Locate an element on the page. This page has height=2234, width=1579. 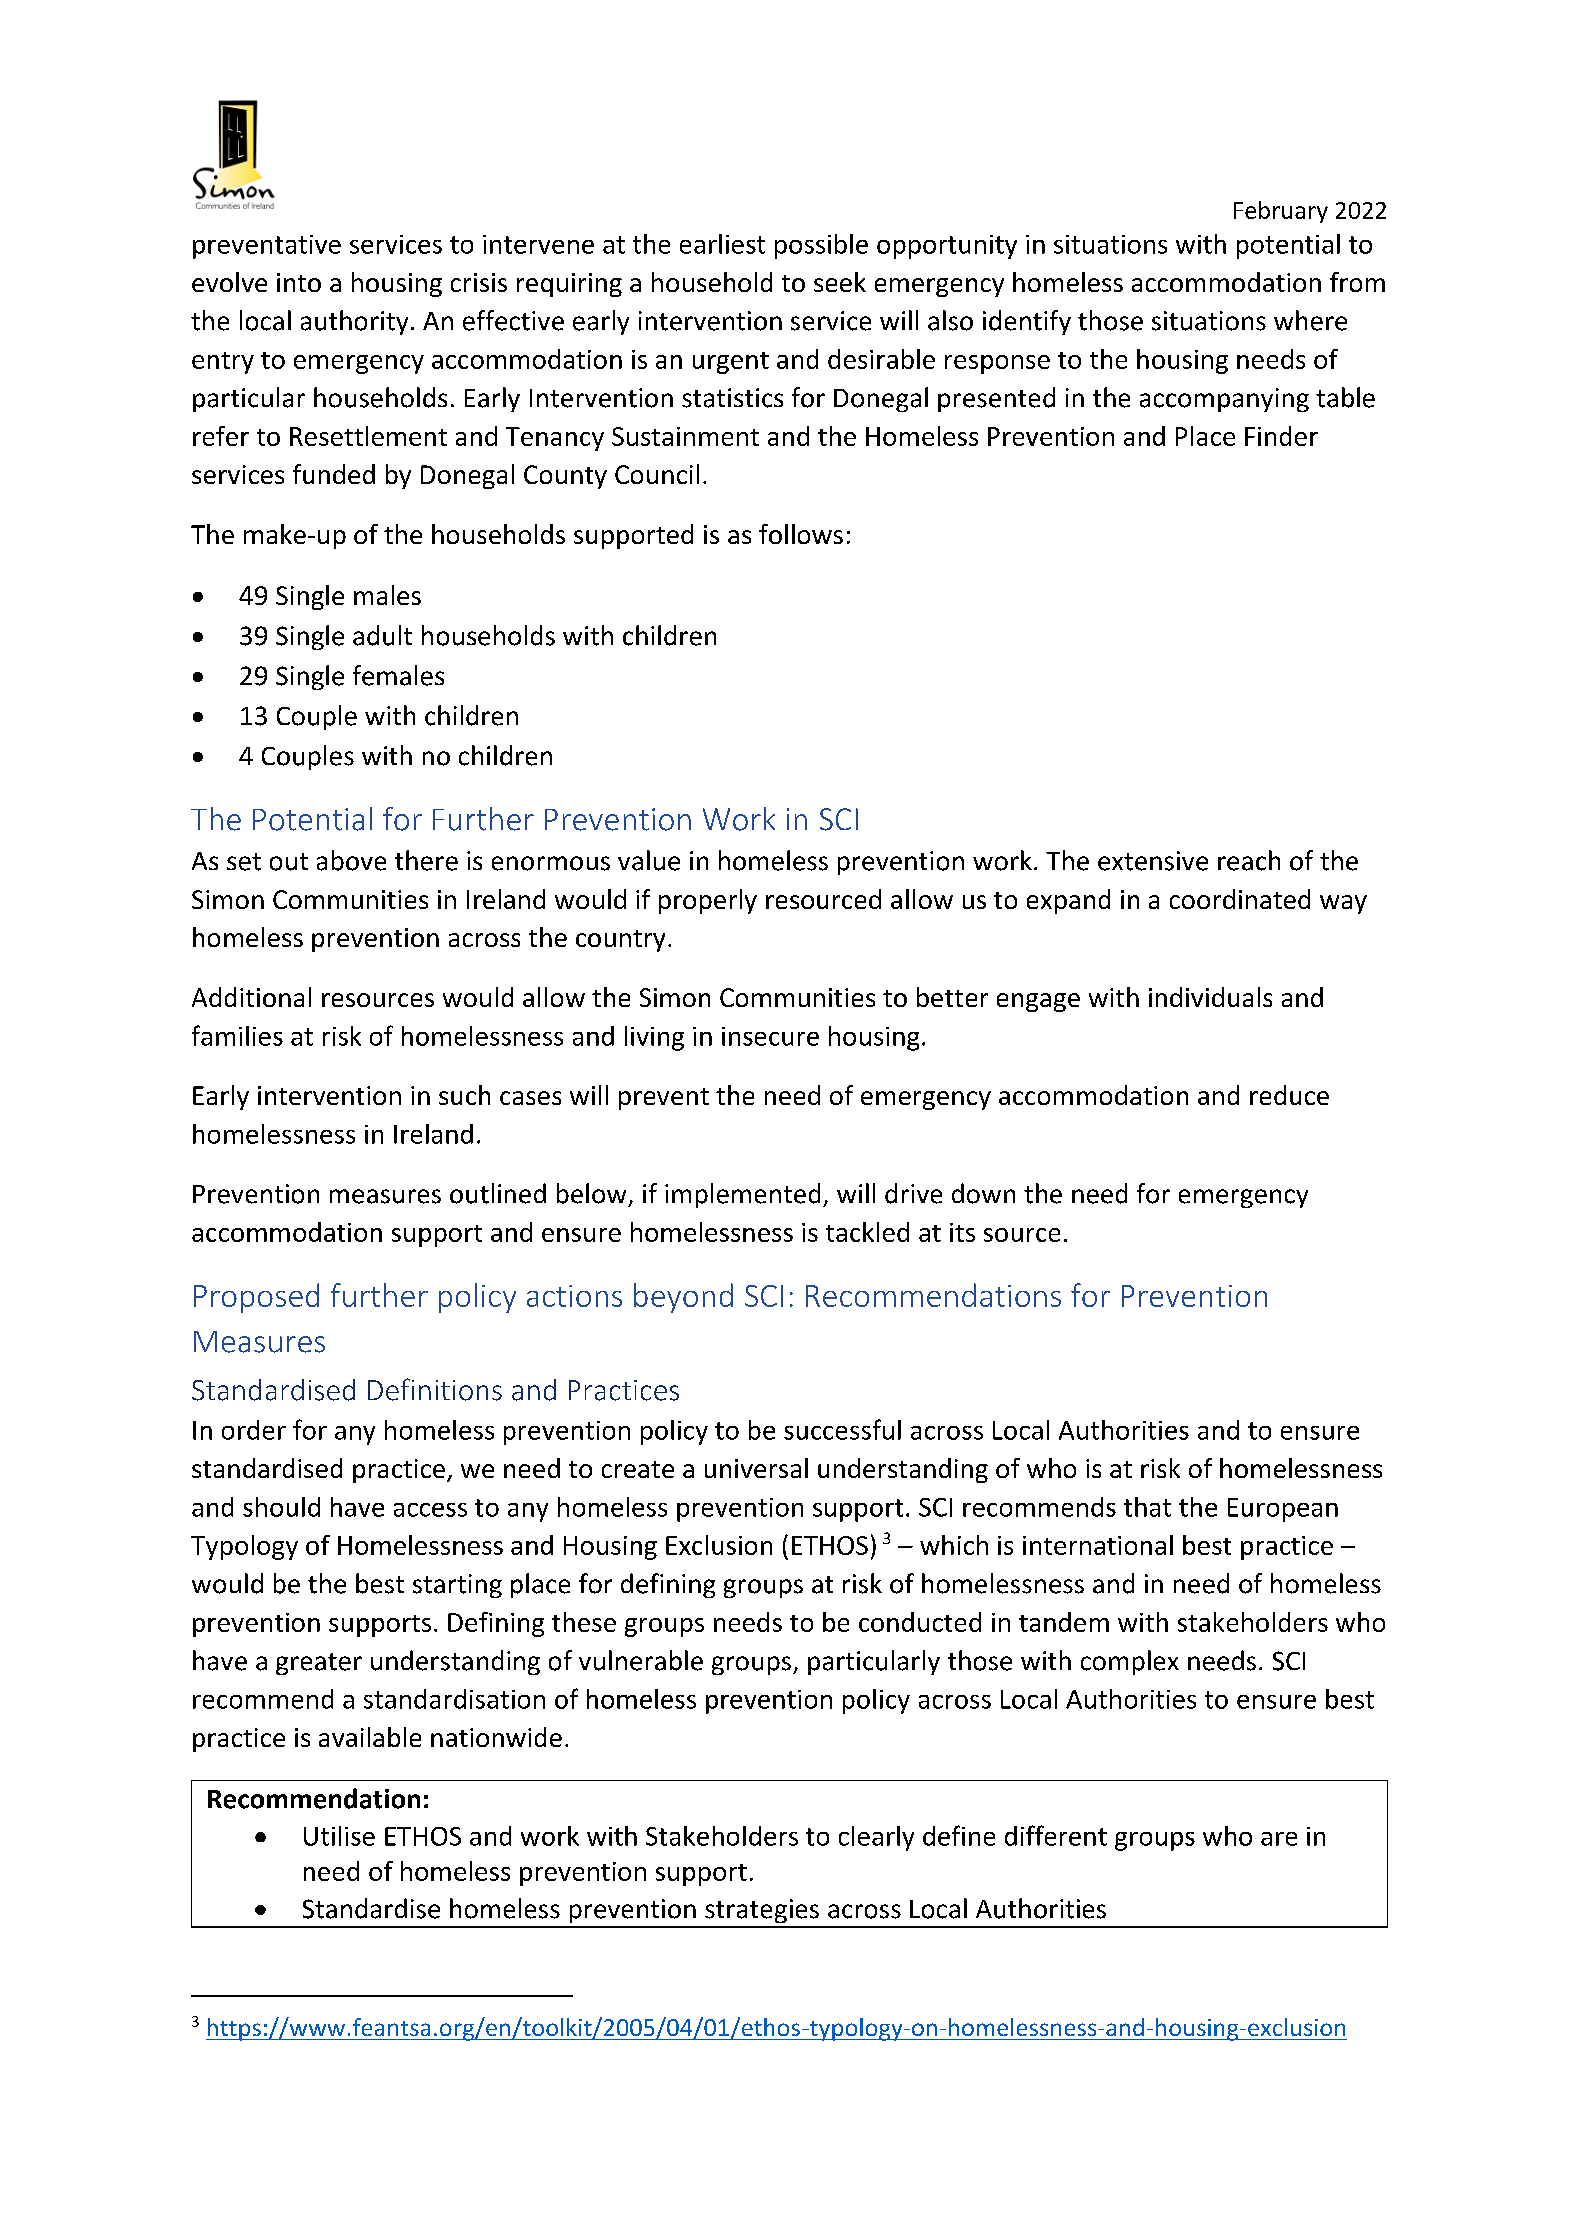
reach is located at coordinates (1249, 860).
